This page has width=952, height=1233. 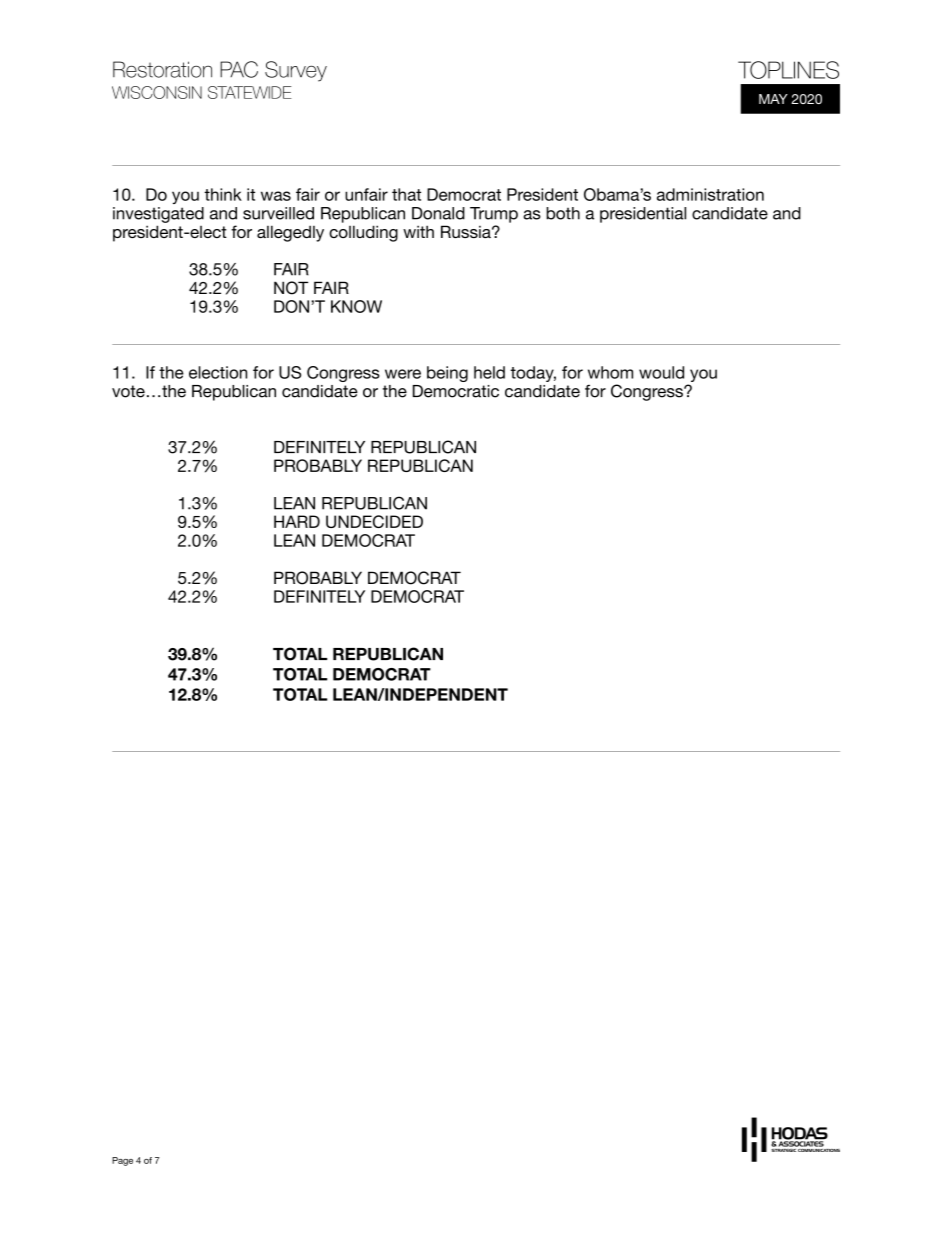 What do you see at coordinates (403, 374) in the page?
I see `were` at bounding box center [403, 374].
